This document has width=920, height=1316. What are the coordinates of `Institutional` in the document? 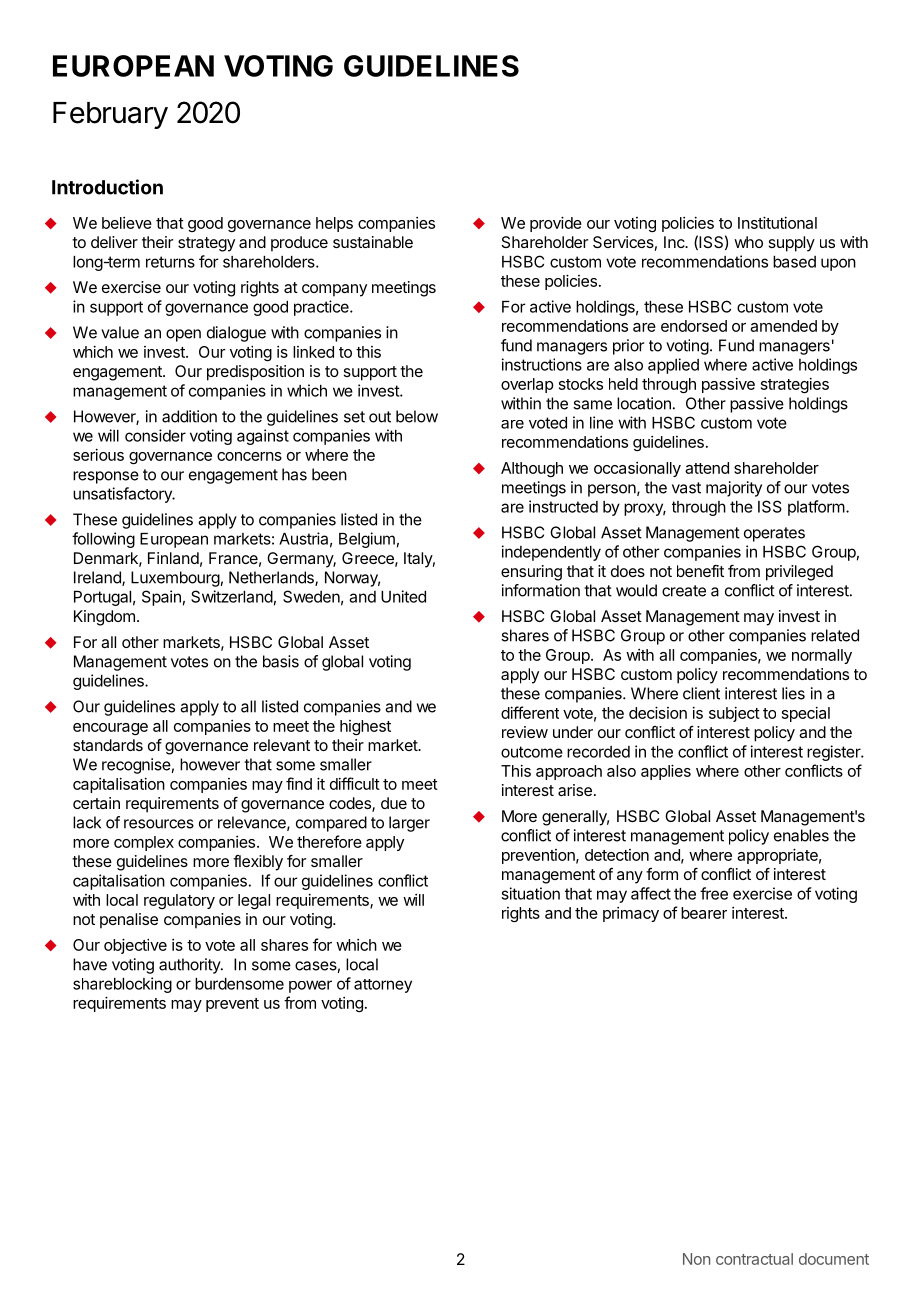 It's located at (777, 222).
